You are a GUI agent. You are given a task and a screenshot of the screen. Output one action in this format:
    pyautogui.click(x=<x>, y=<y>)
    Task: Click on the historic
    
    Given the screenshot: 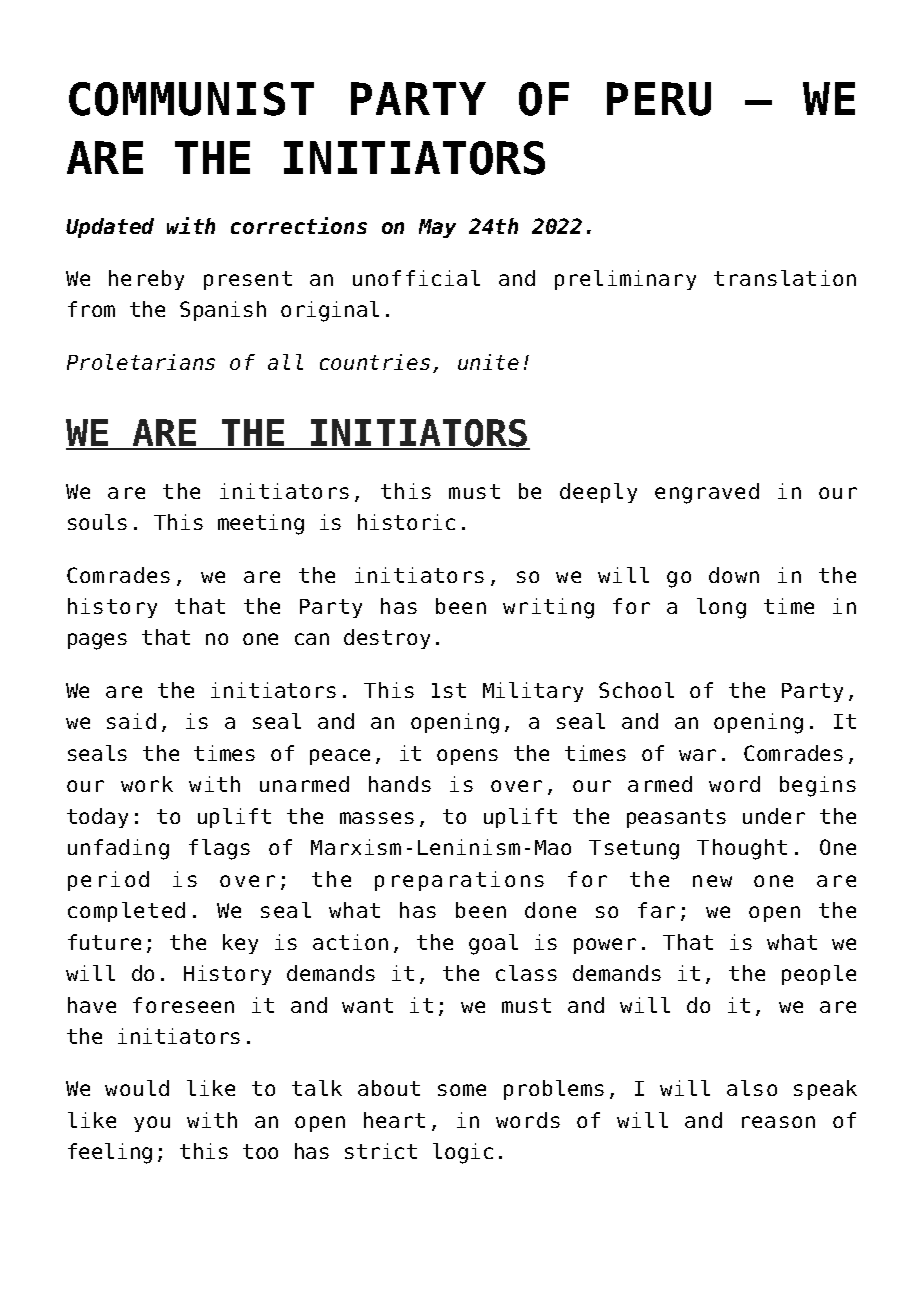 What is the action you would take?
    pyautogui.click(x=406, y=522)
